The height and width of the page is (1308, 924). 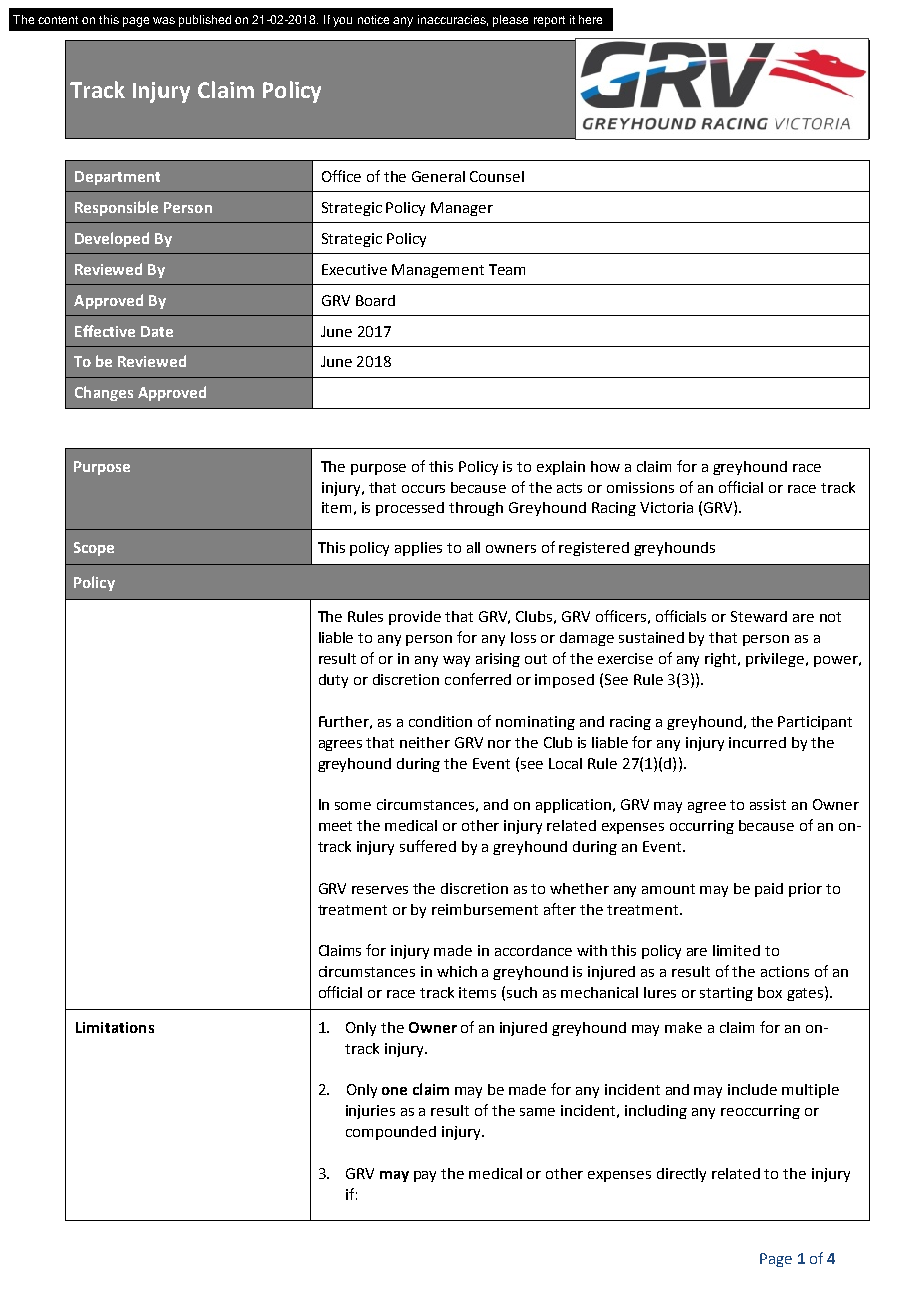 What do you see at coordinates (94, 549) in the page?
I see `Scope` at bounding box center [94, 549].
